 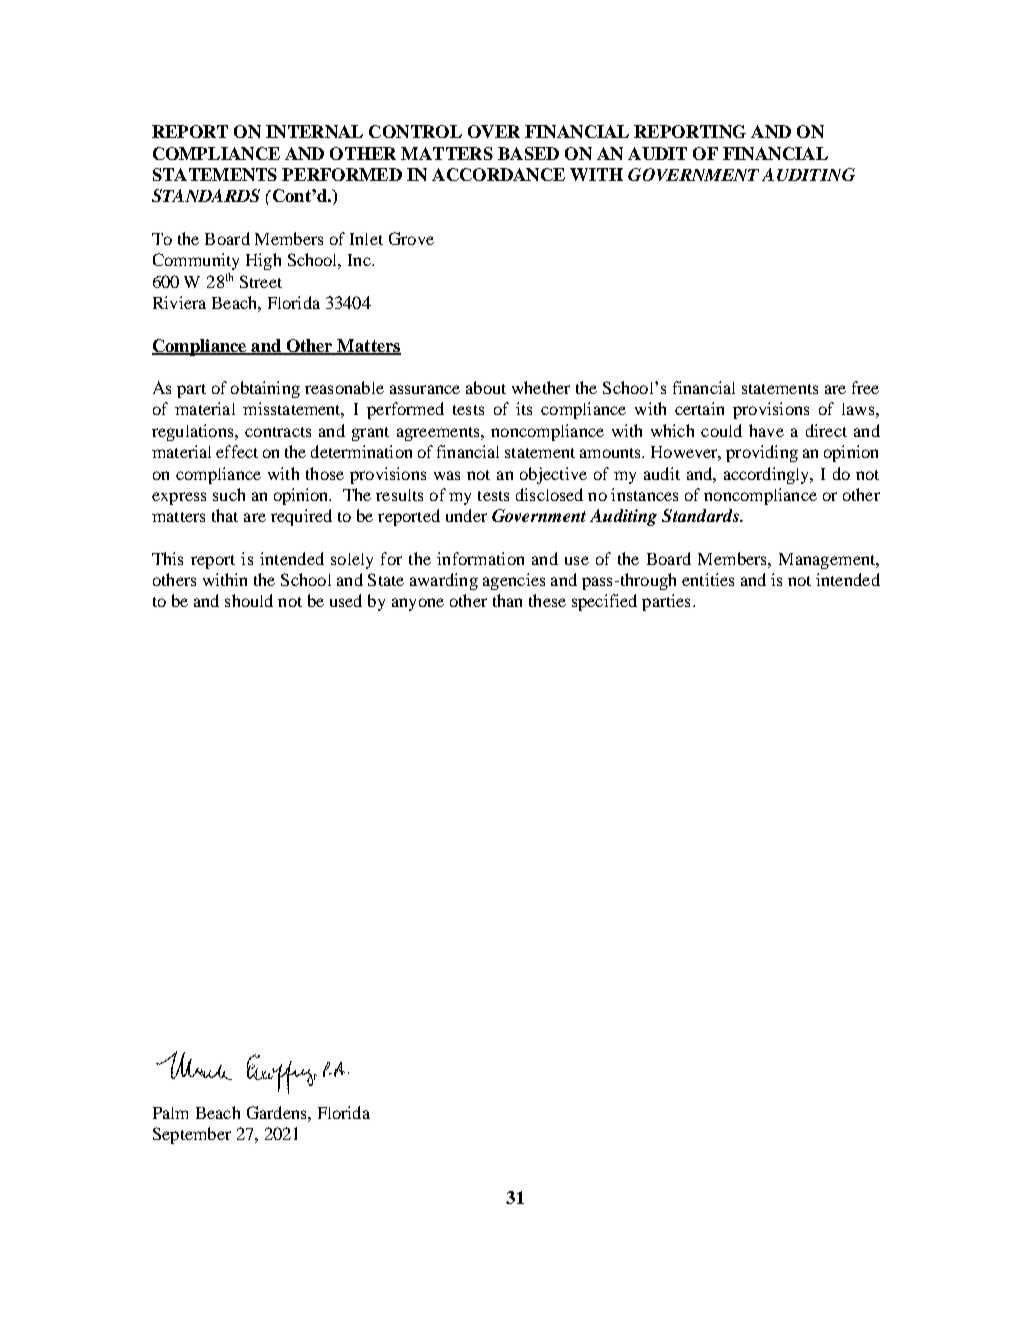 I want to click on BASED, so click(x=528, y=153).
